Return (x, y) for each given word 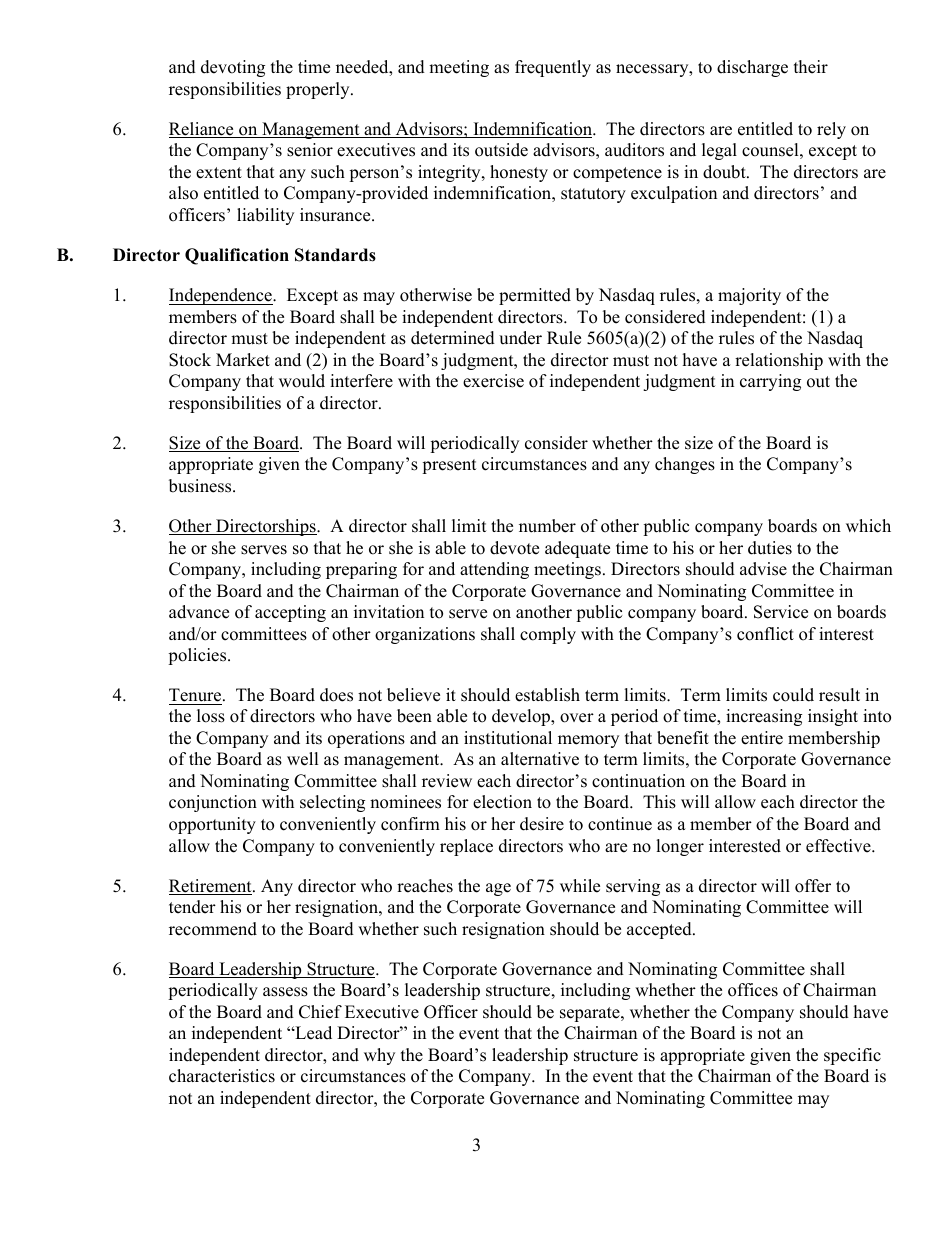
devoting (233, 68)
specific (852, 1056)
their (811, 67)
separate (591, 1014)
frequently (553, 68)
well (303, 759)
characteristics (222, 1076)
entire (762, 738)
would (302, 381)
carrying (770, 382)
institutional (508, 738)
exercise (493, 381)
